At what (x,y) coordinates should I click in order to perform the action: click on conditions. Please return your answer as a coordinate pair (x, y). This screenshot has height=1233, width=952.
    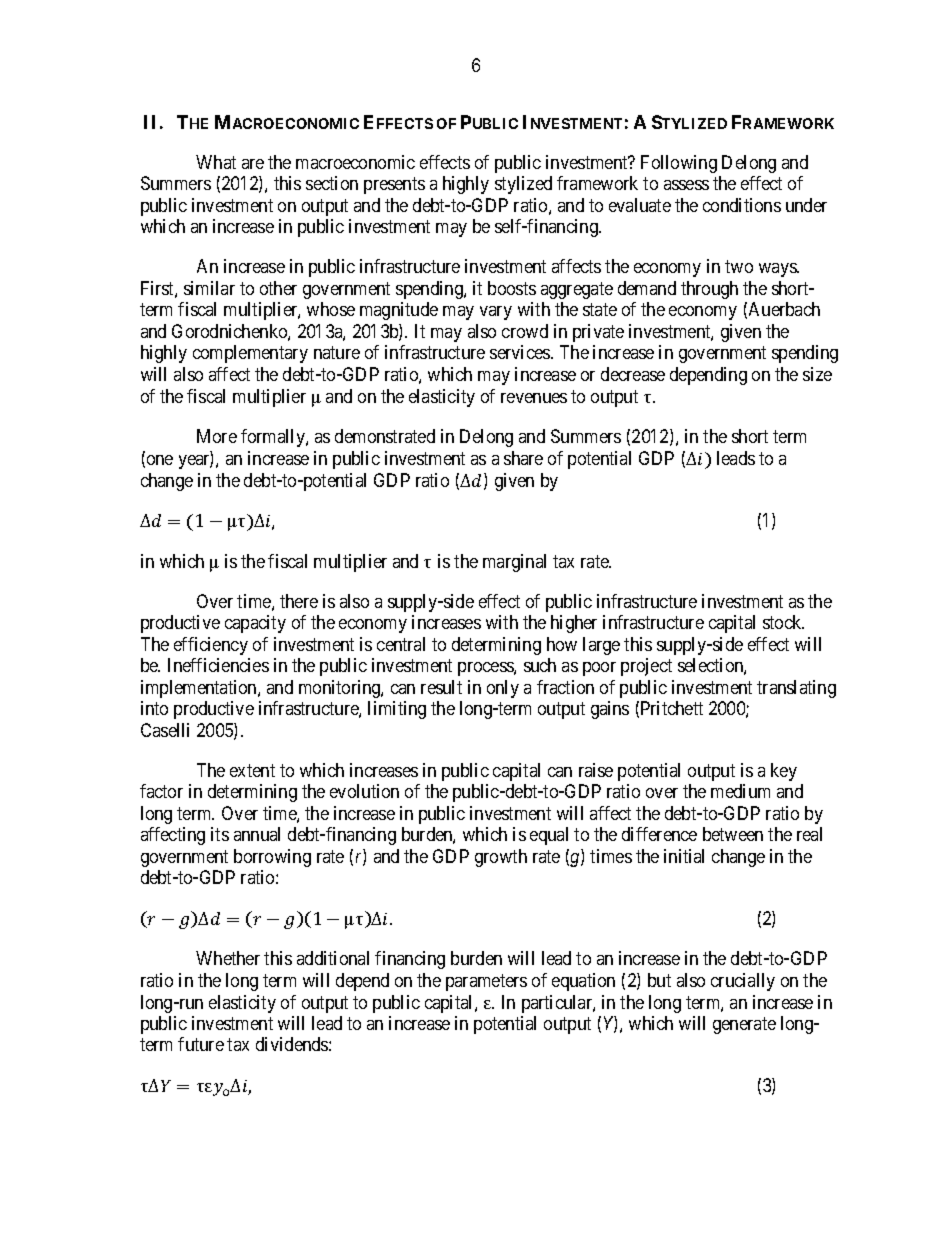
    Looking at the image, I should click on (742, 205).
